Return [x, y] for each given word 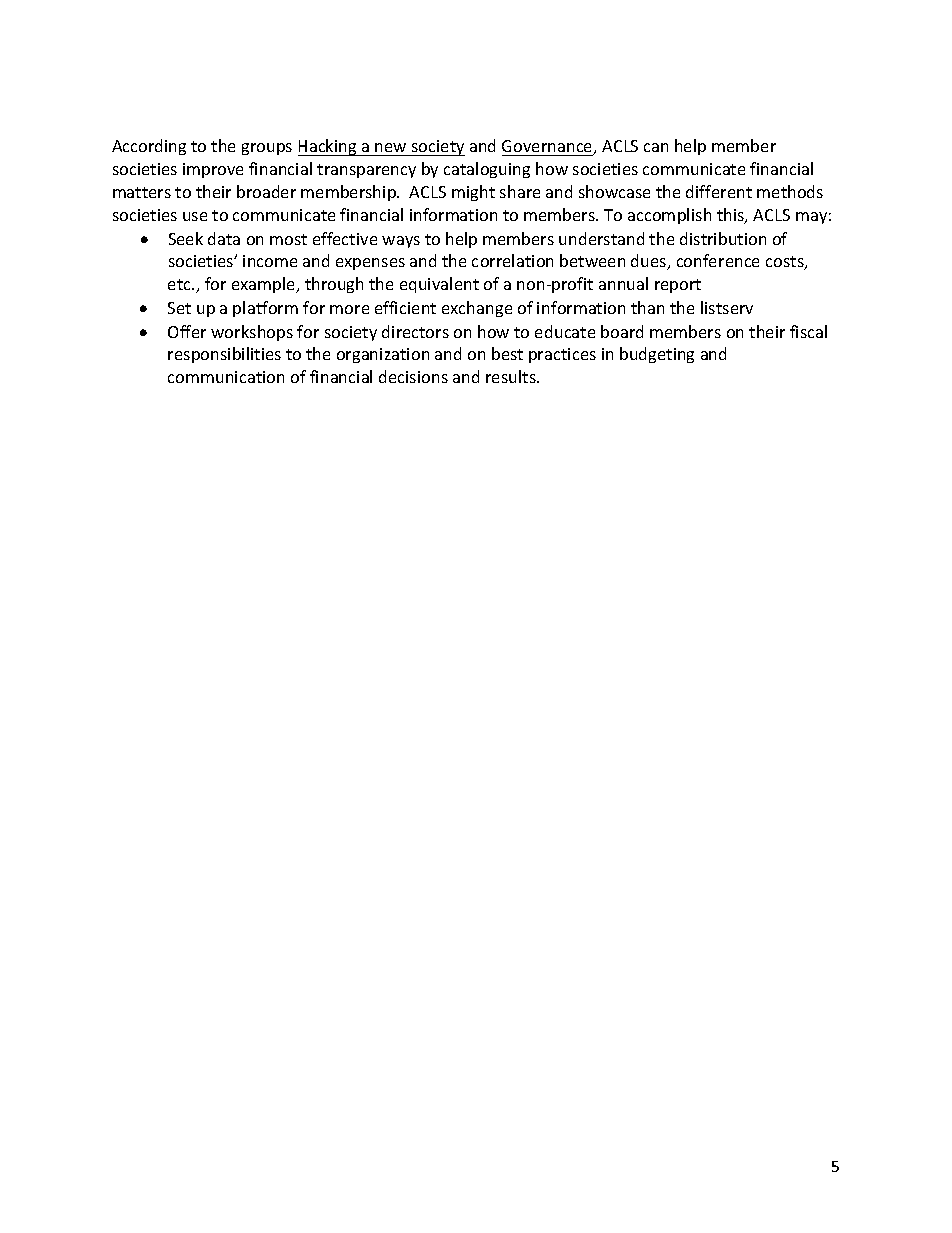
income [270, 261]
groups [267, 149]
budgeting [657, 355]
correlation [512, 260]
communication [226, 377]
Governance [548, 147]
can [656, 147]
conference [718, 260]
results [512, 376]
